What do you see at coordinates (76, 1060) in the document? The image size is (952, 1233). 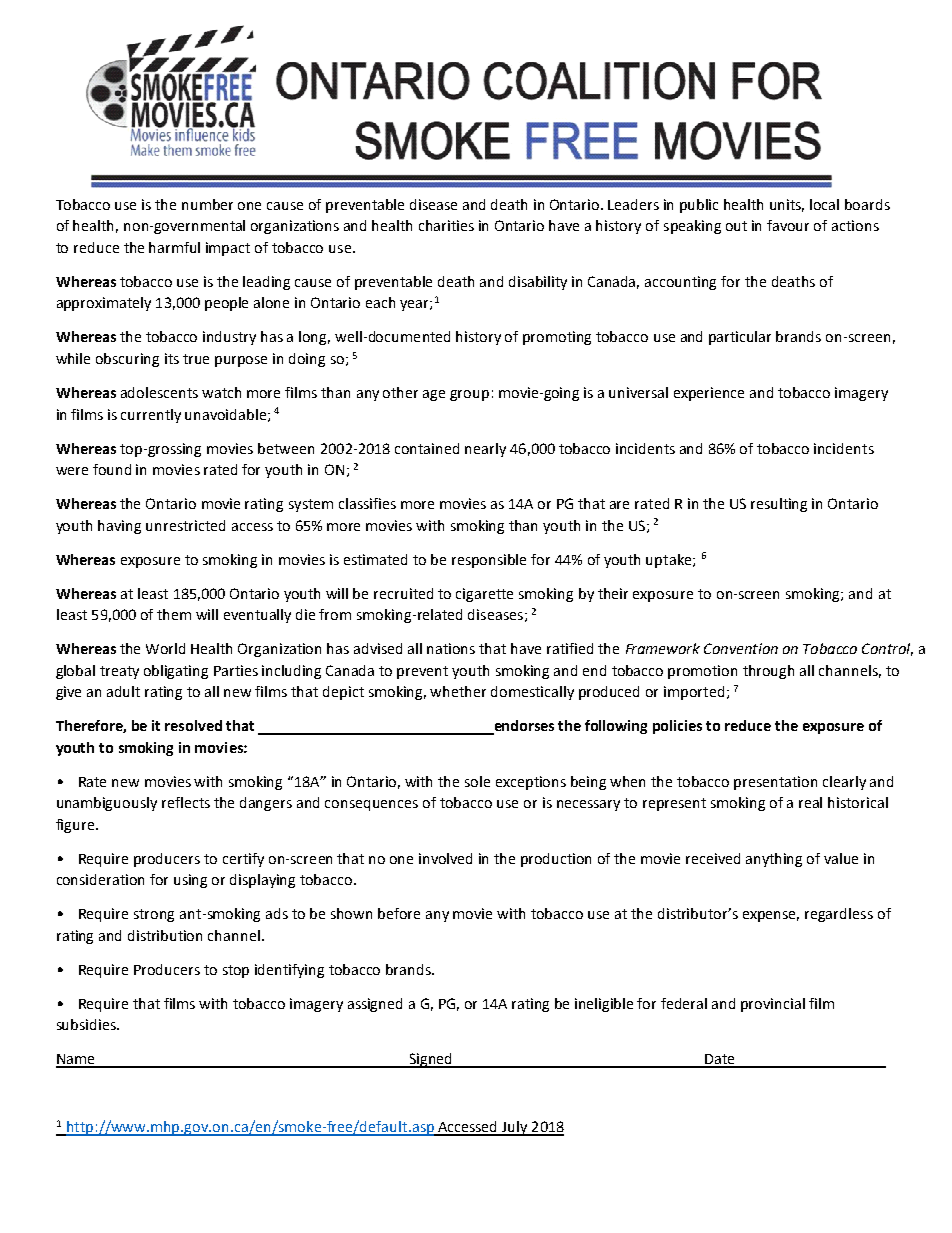 I see `Name` at bounding box center [76, 1060].
